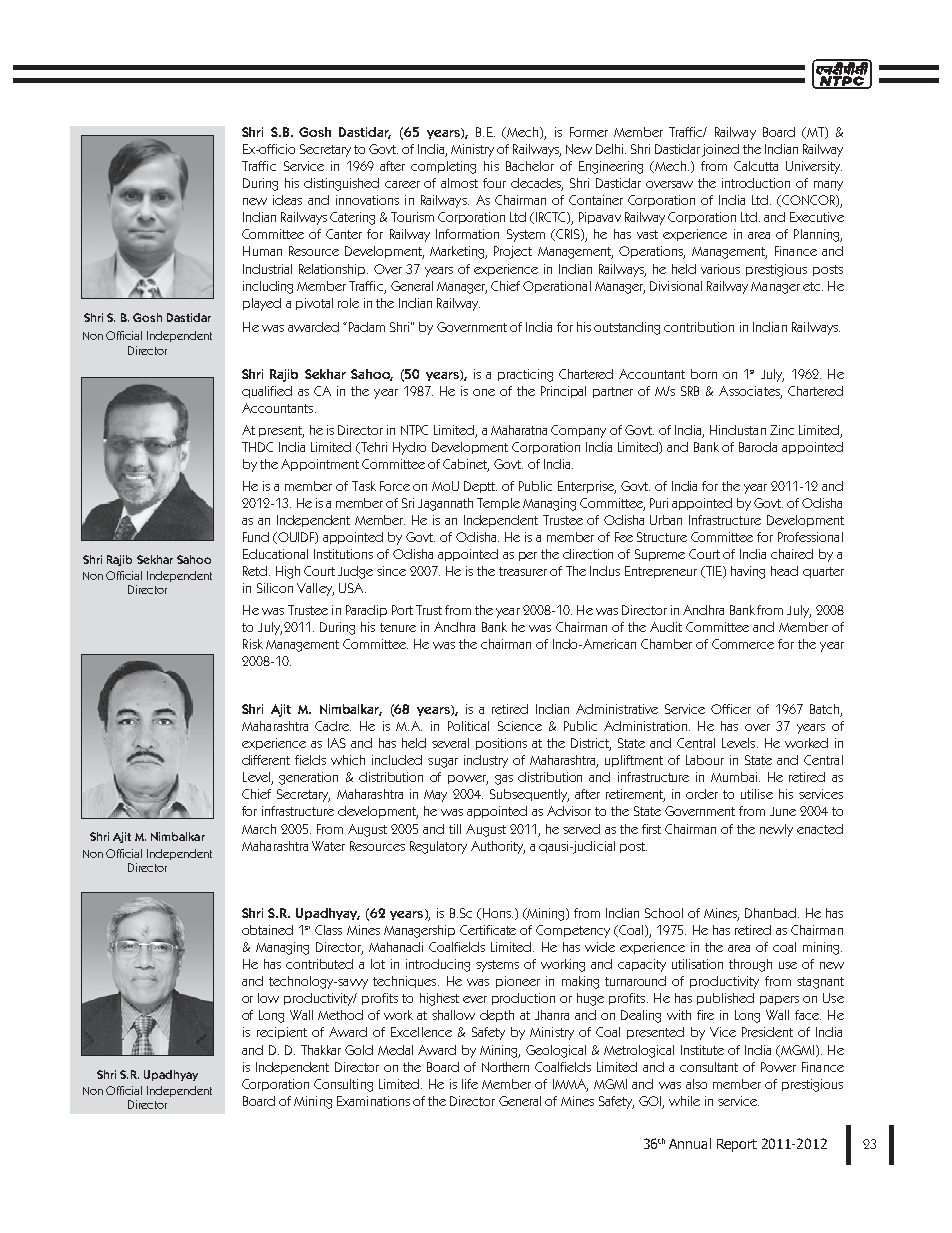  I want to click on Appointment, so click(320, 465).
